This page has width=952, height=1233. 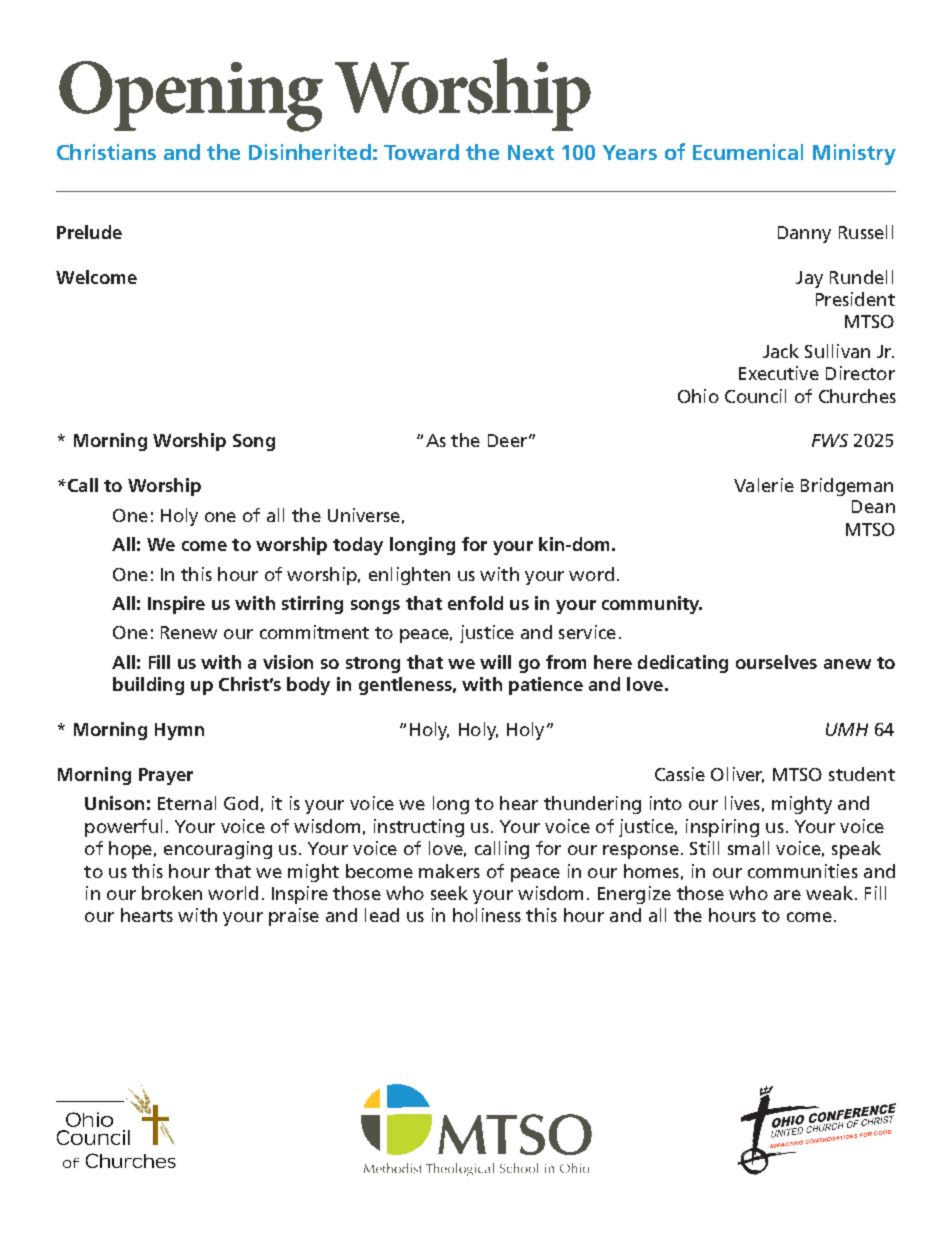 What do you see at coordinates (776, 662) in the page?
I see `ourselves` at bounding box center [776, 662].
